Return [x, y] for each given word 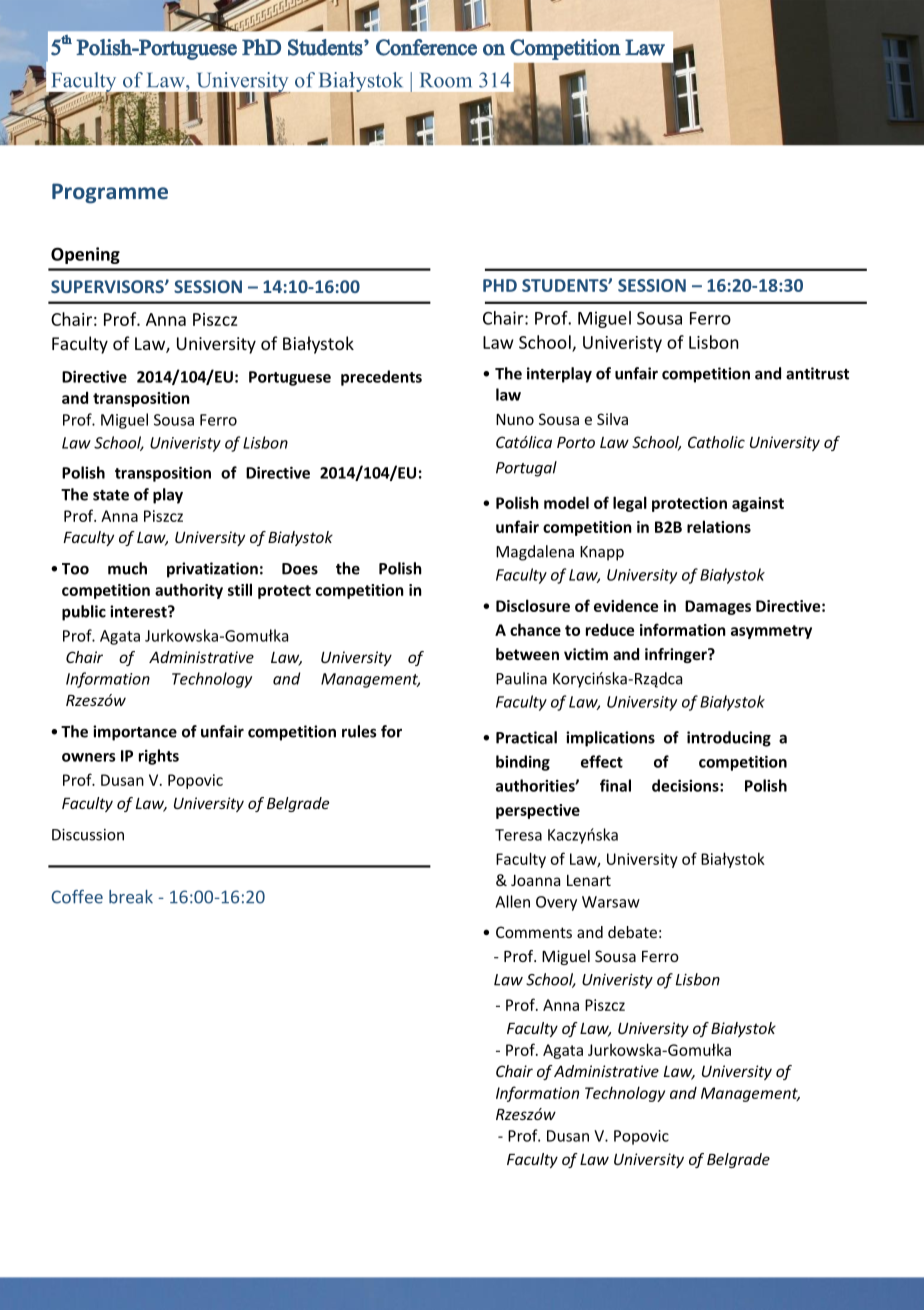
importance [135, 733]
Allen [512, 901]
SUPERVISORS [108, 286]
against [758, 504]
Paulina [521, 678]
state [111, 495]
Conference [426, 47]
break [131, 897]
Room [446, 80]
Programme [110, 193]
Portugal [526, 469]
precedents [381, 378]
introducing [729, 739]
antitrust [817, 373]
